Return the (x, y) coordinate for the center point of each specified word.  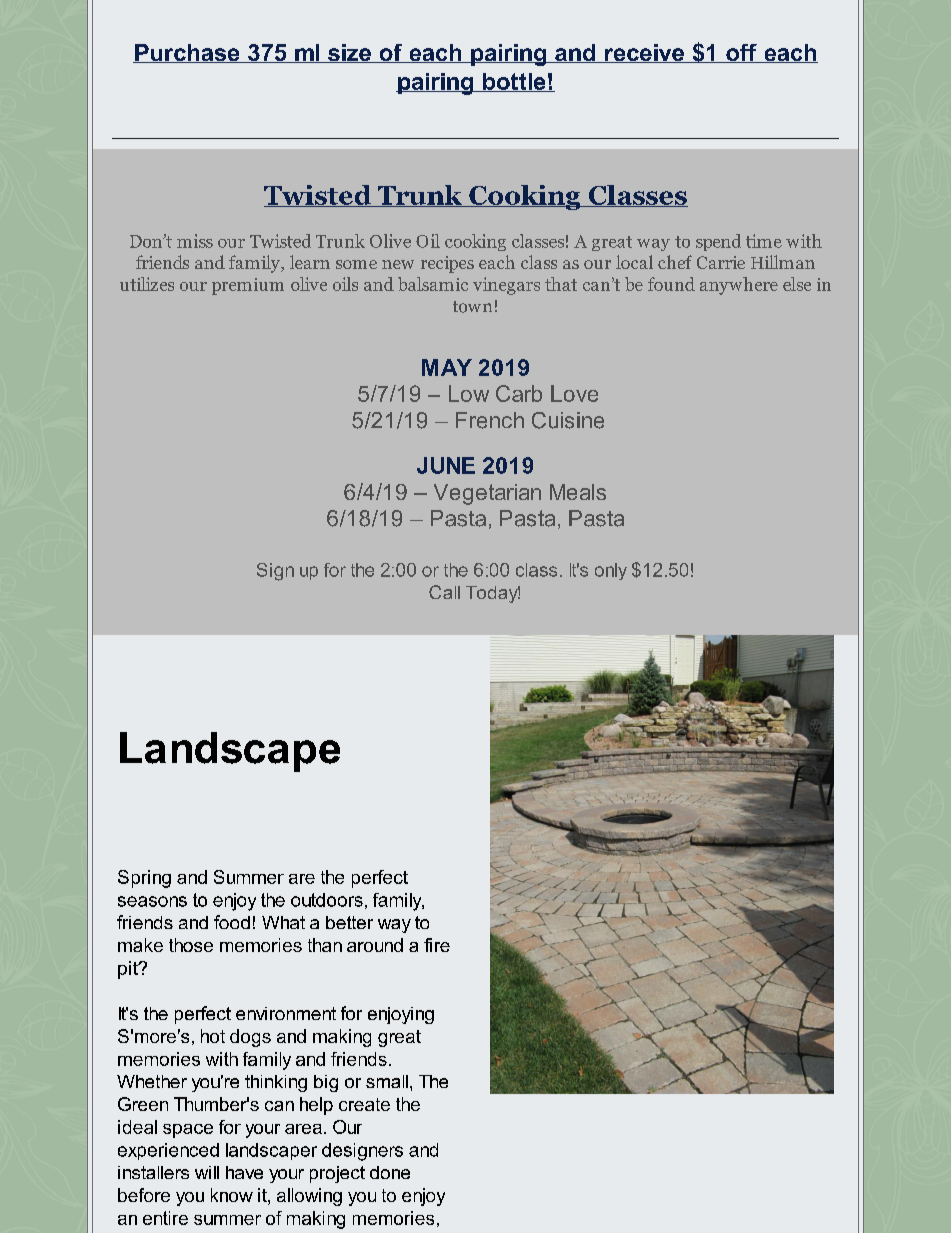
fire (437, 945)
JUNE (446, 465)
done (390, 1172)
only (611, 571)
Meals (578, 492)
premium (248, 286)
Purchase (187, 53)
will (207, 1172)
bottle (514, 82)
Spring (144, 879)
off (741, 53)
